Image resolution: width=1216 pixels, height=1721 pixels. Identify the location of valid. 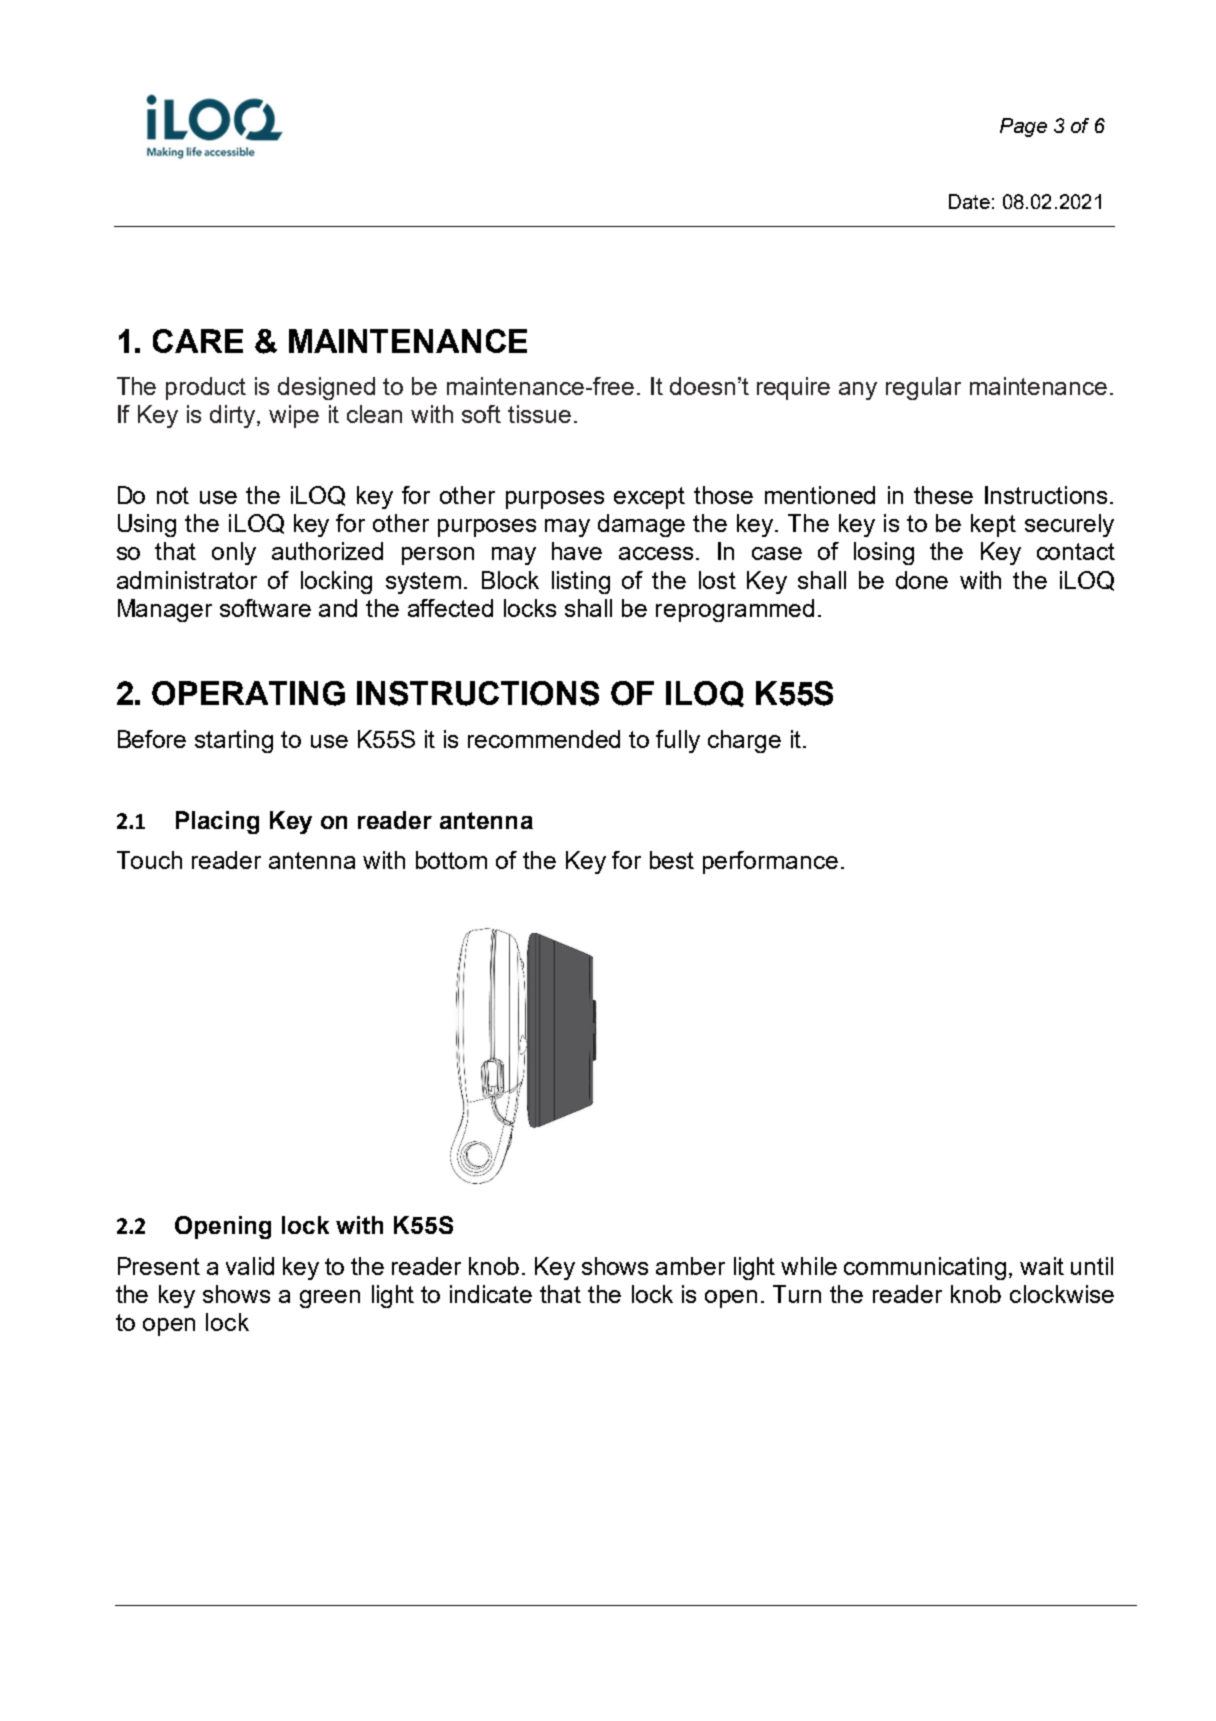
(250, 1266).
